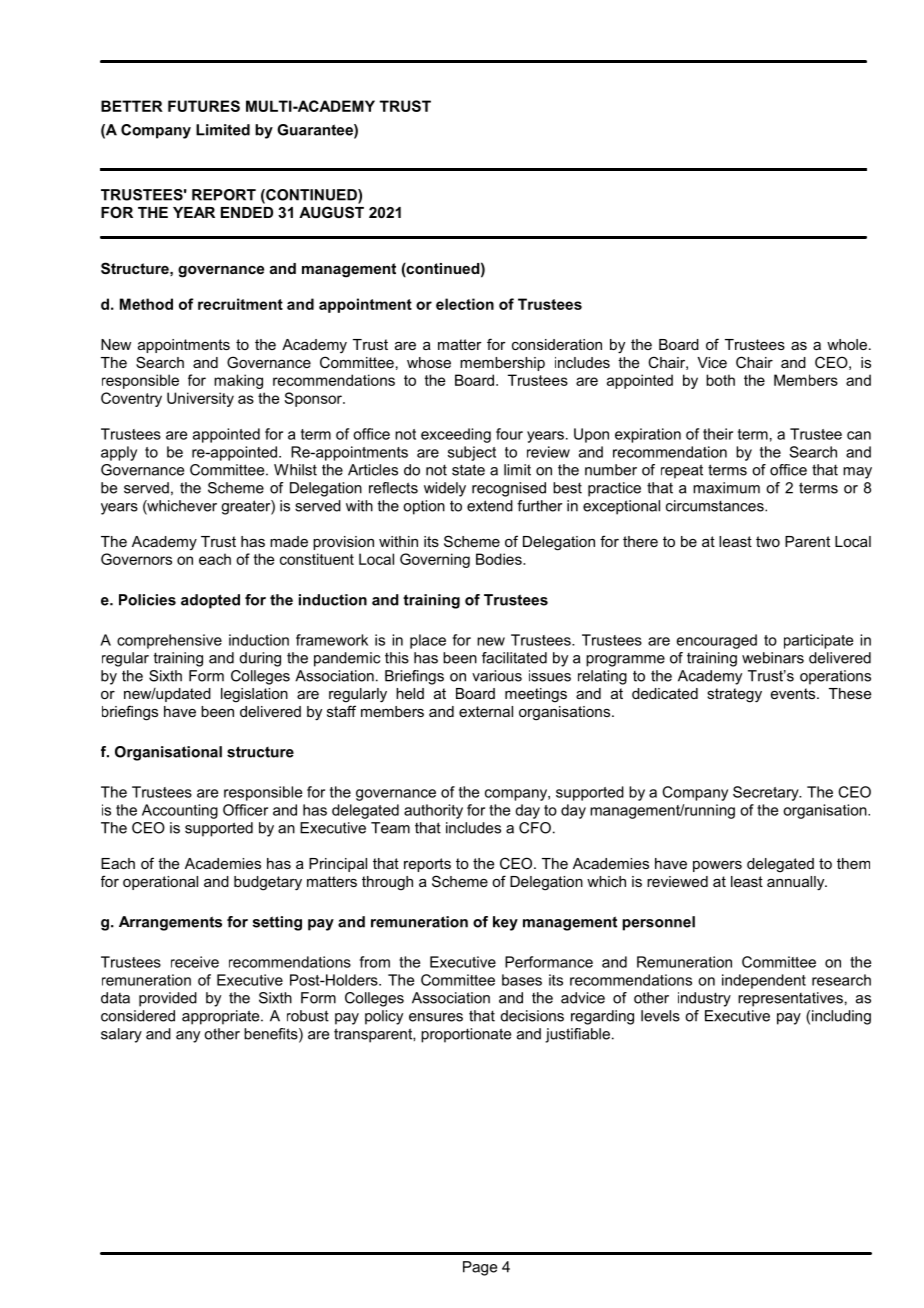 This page has height=1308, width=924. What do you see at coordinates (480, 1268) in the page?
I see `Page` at bounding box center [480, 1268].
